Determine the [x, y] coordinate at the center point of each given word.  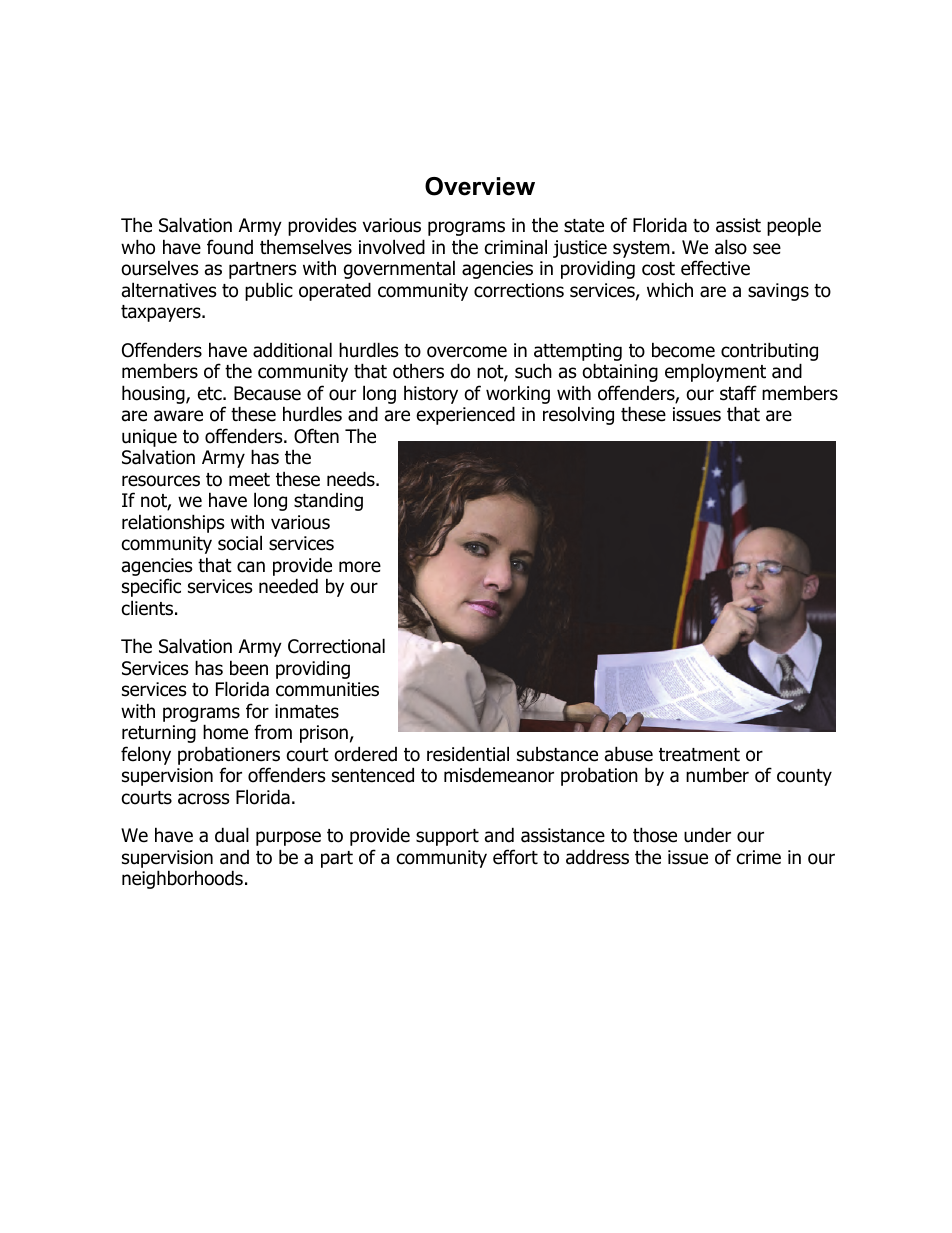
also [731, 247]
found [230, 247]
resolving [578, 415]
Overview [480, 186]
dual [232, 835]
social [240, 543]
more [360, 567]
